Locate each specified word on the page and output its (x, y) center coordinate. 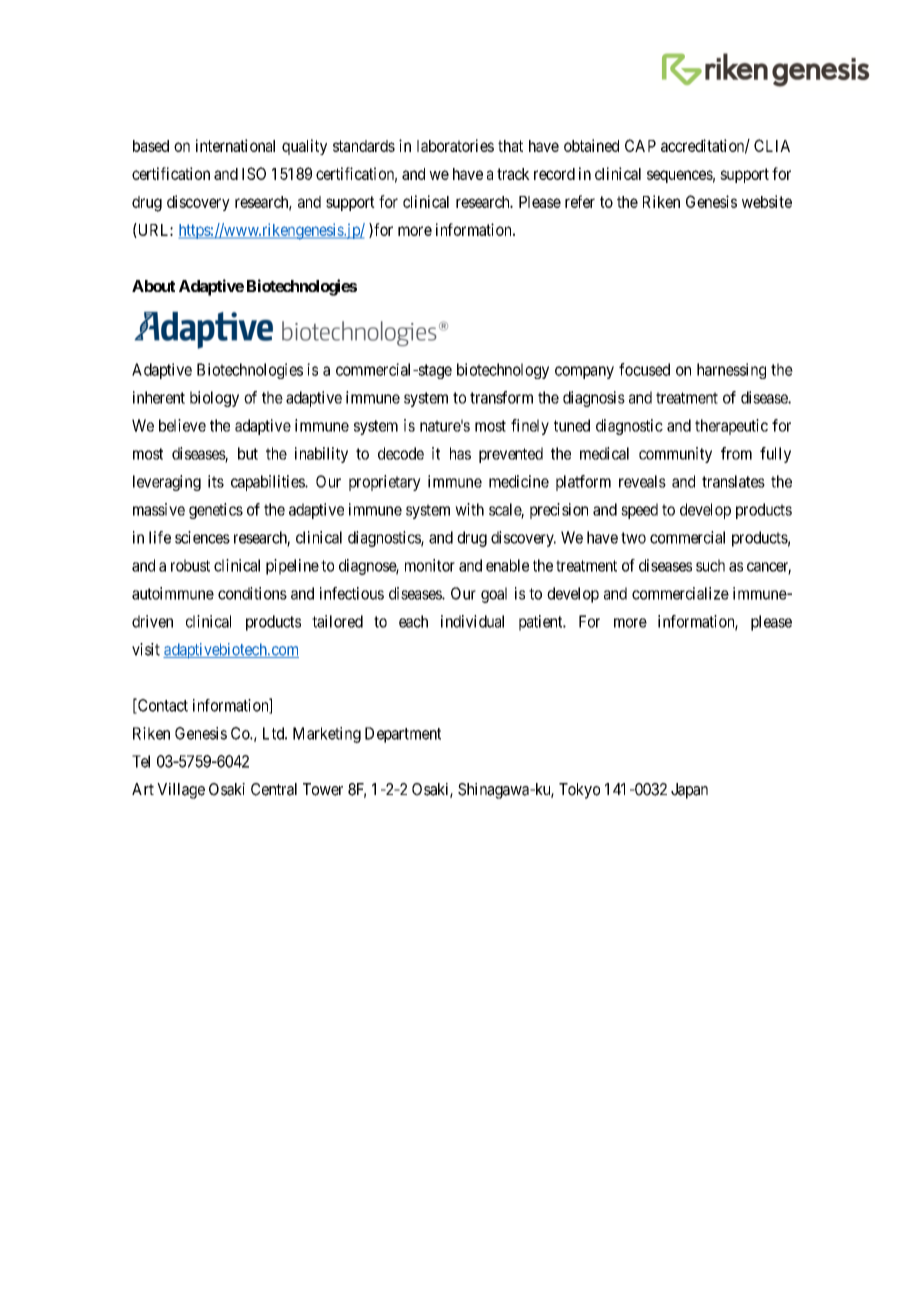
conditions (252, 593)
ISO (254, 173)
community (675, 455)
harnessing (731, 371)
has (460, 453)
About (153, 286)
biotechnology (503, 371)
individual (472, 621)
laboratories (455, 145)
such (710, 565)
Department (403, 735)
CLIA (772, 145)
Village (181, 791)
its (216, 481)
